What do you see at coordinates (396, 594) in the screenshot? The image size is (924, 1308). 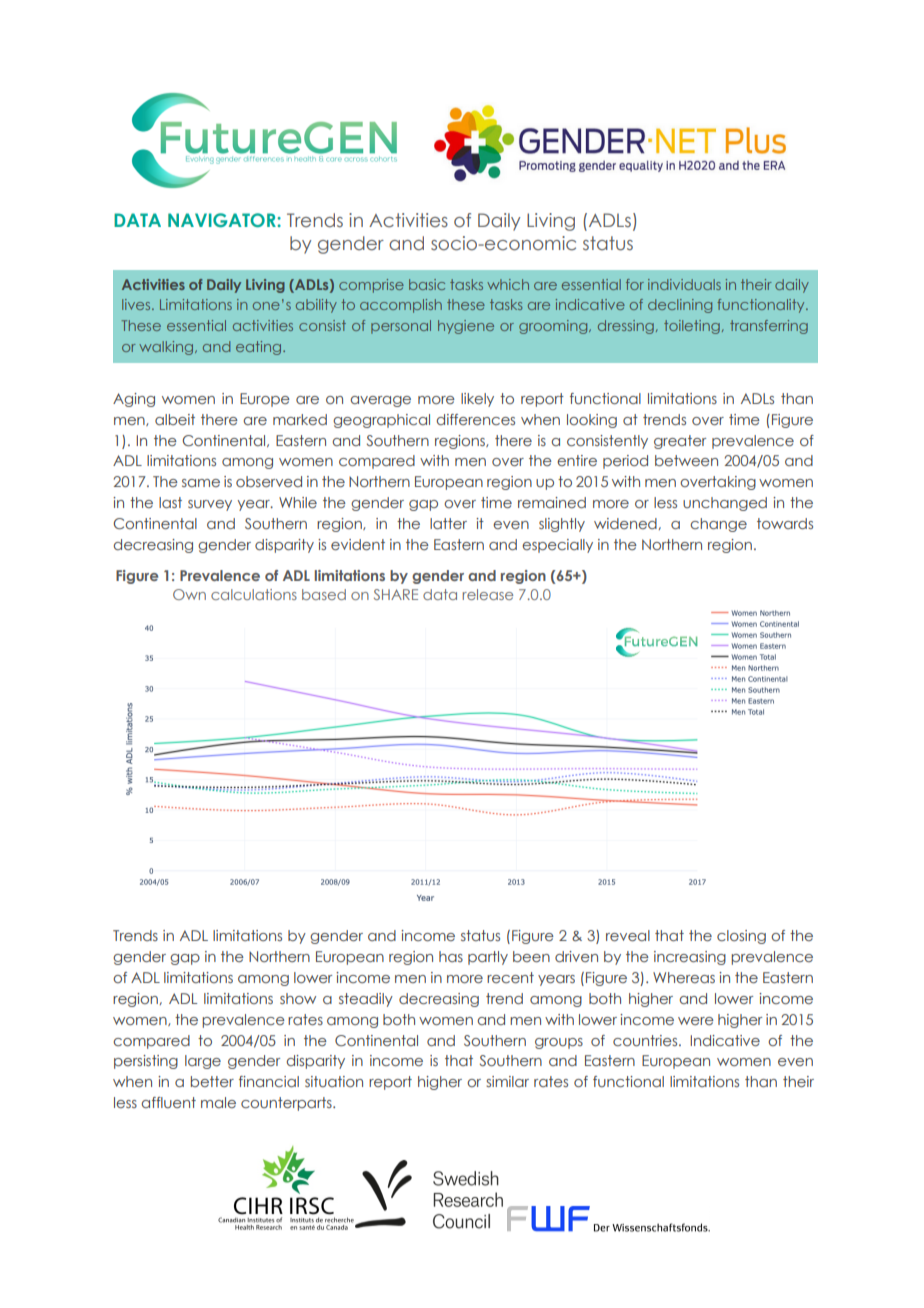 I see `SHARE` at bounding box center [396, 594].
